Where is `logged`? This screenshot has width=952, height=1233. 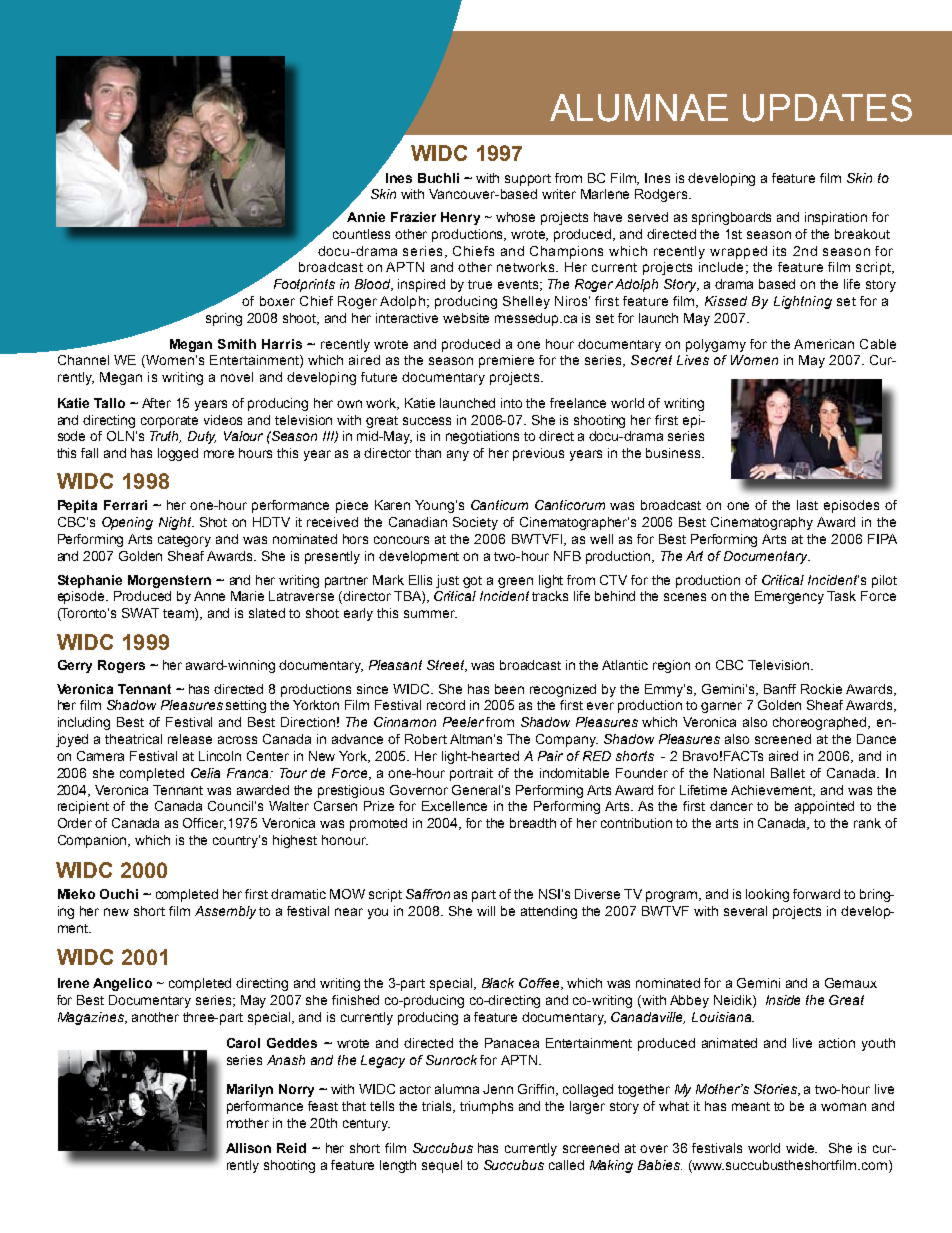 logged is located at coordinates (178, 454).
